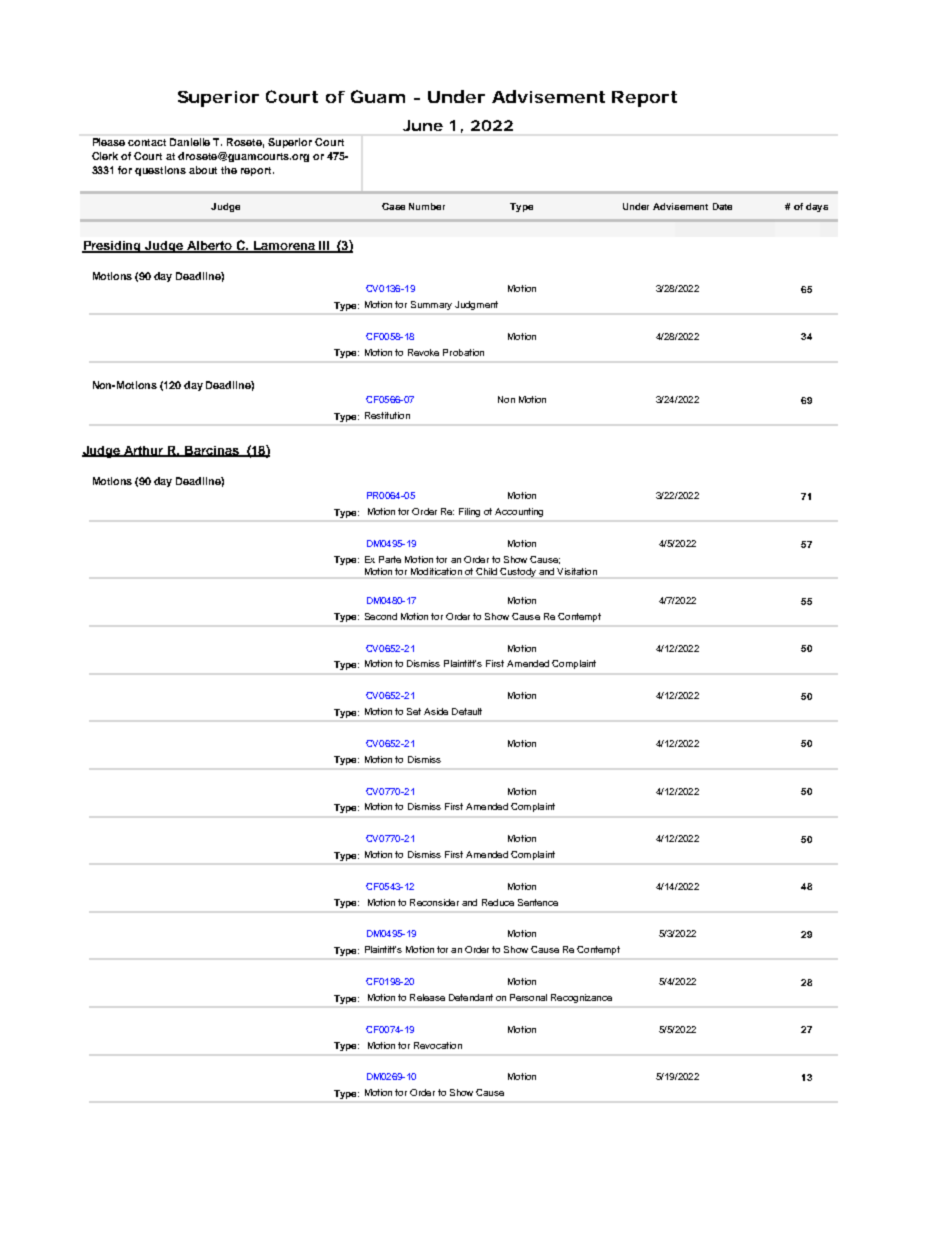 This screenshot has height=1233, width=952. Describe the element at coordinates (463, 352) in the screenshot. I see `Probation` at that location.
